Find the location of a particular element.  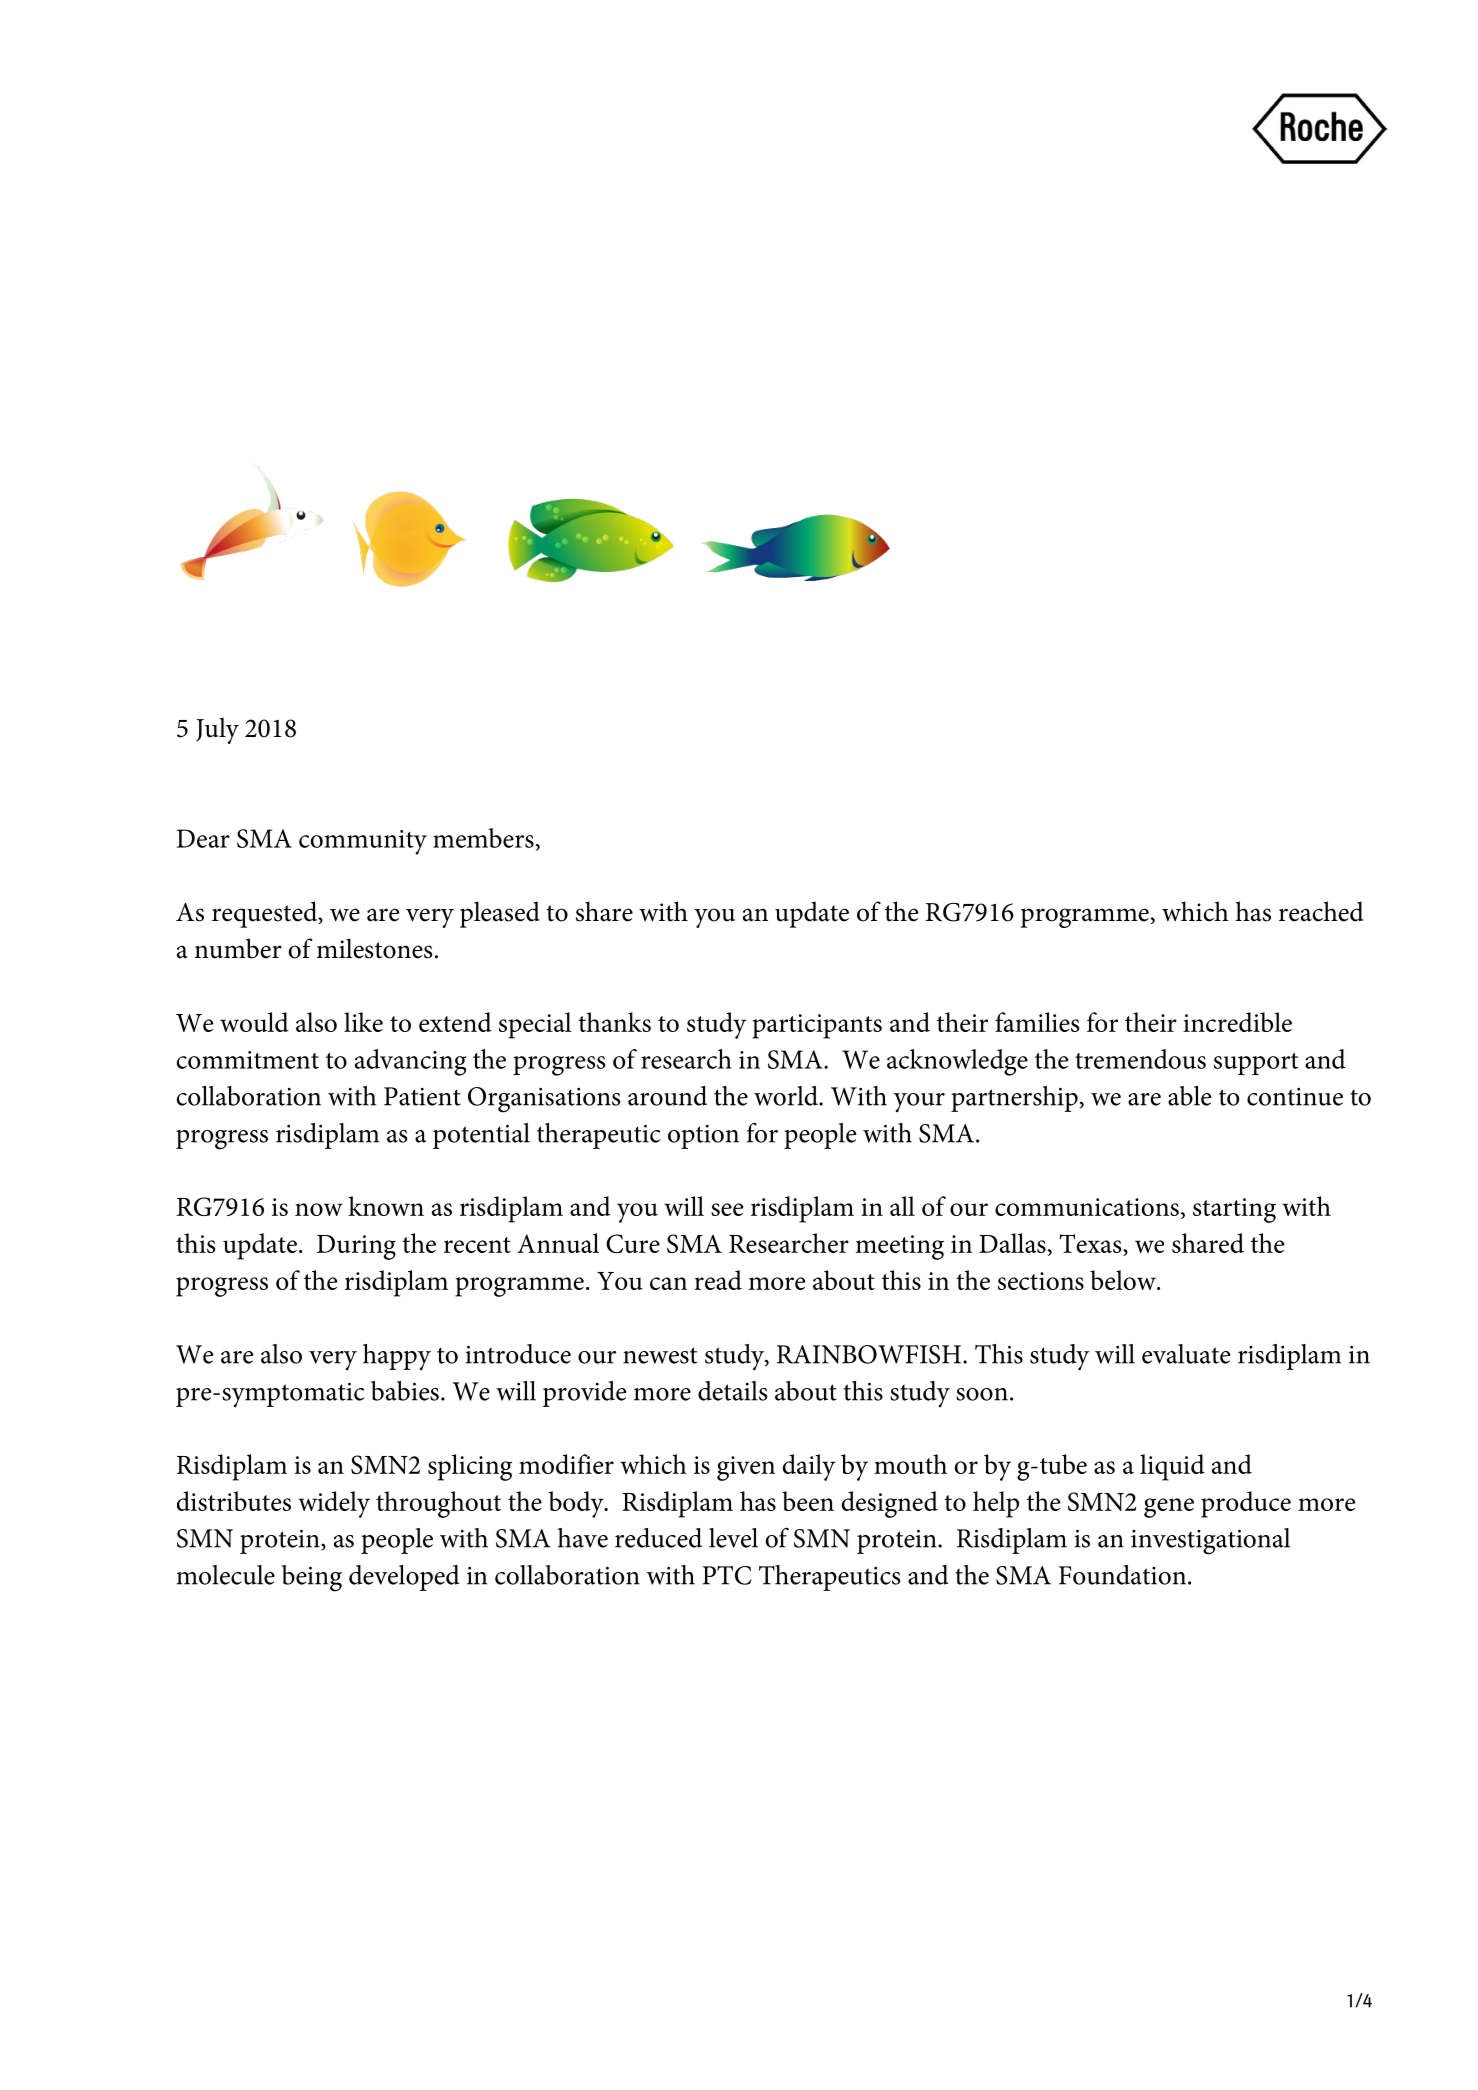

level is located at coordinates (733, 1538).
